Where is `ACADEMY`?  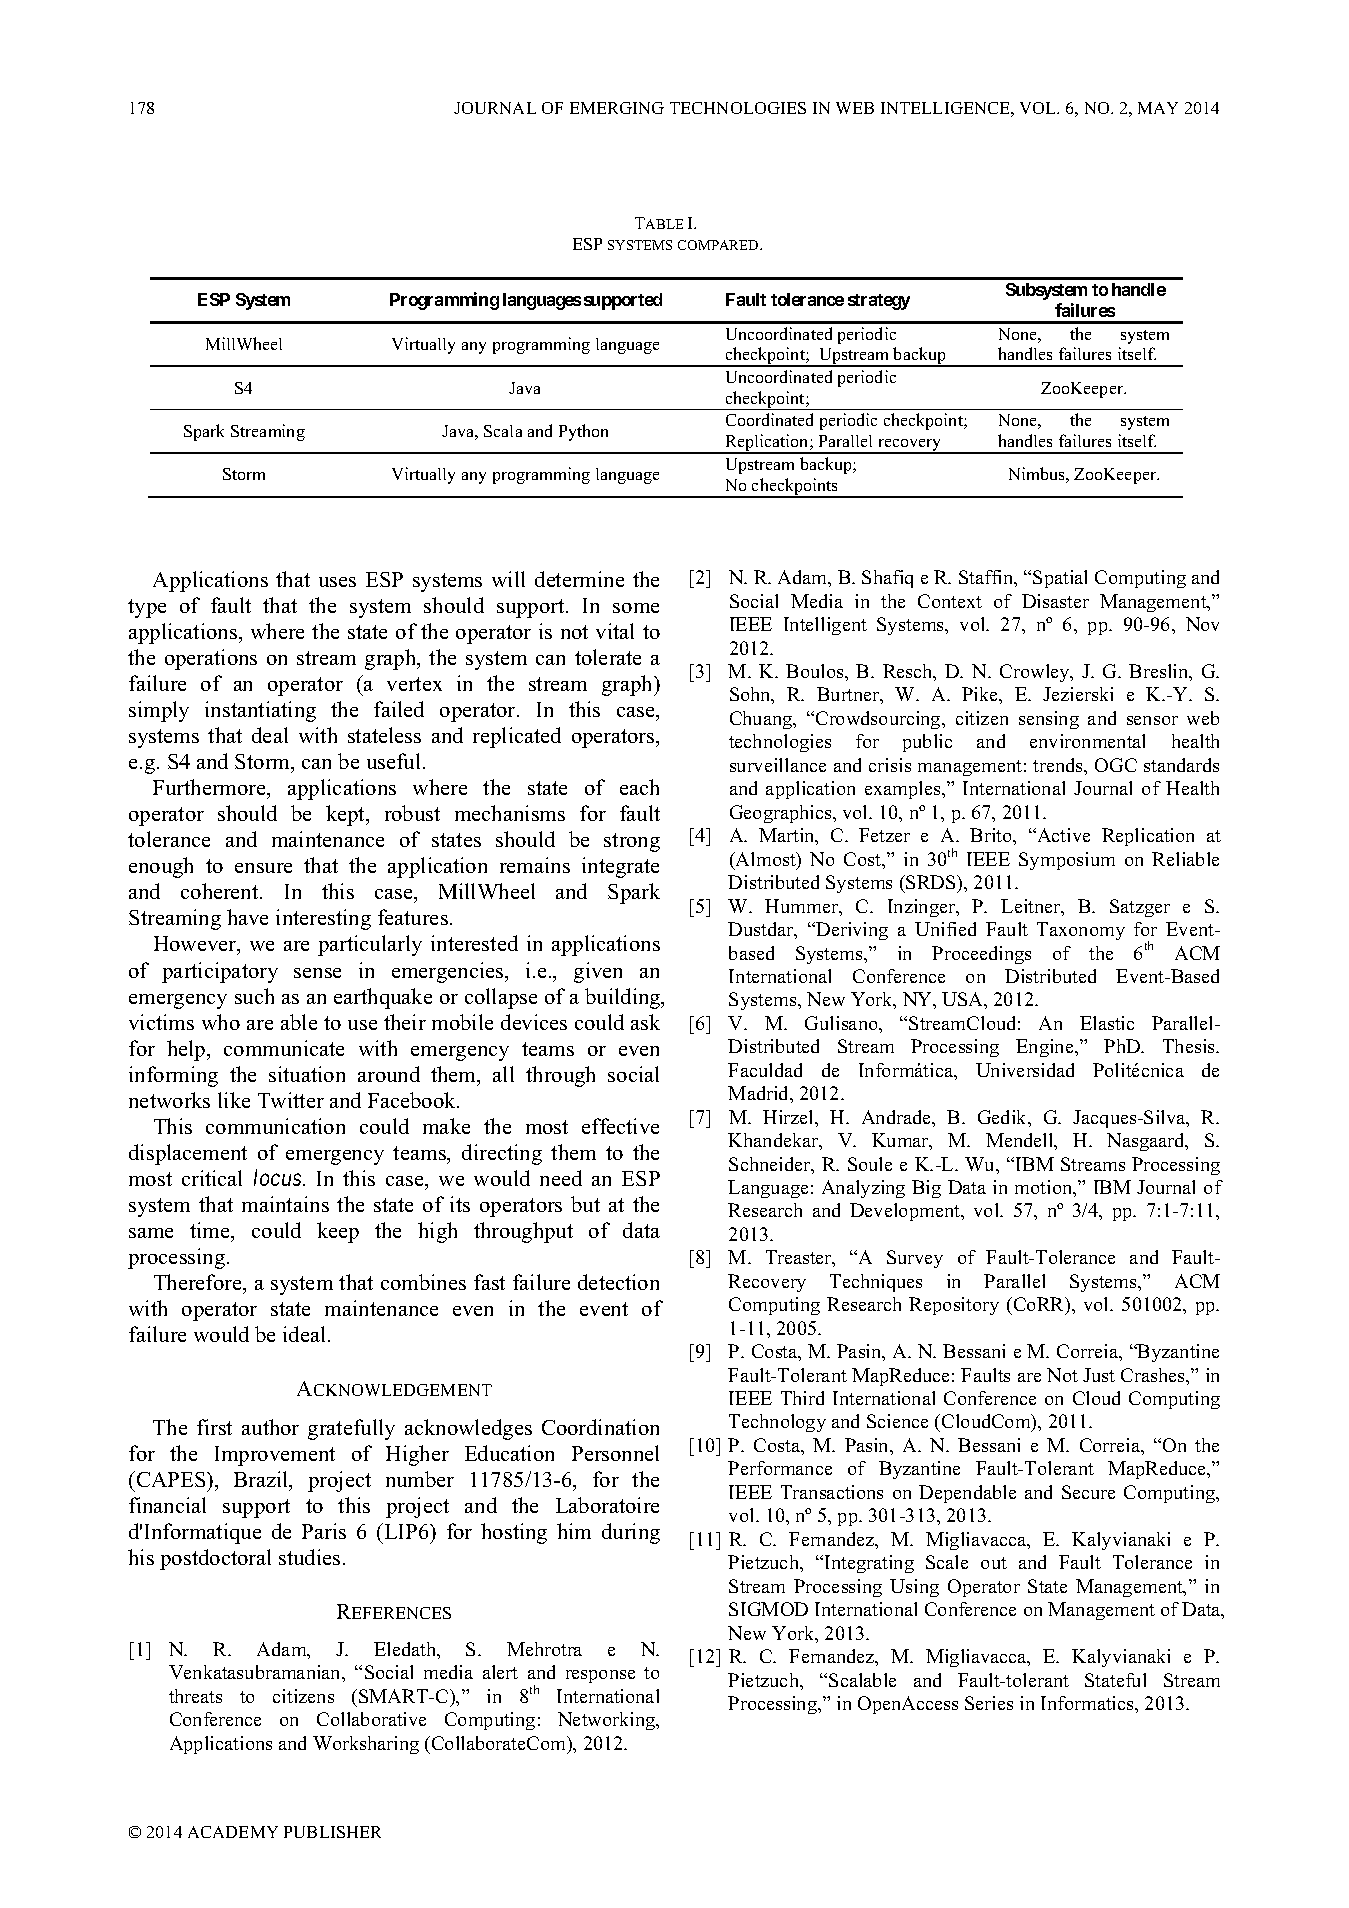
ACADEMY is located at coordinates (233, 1832).
